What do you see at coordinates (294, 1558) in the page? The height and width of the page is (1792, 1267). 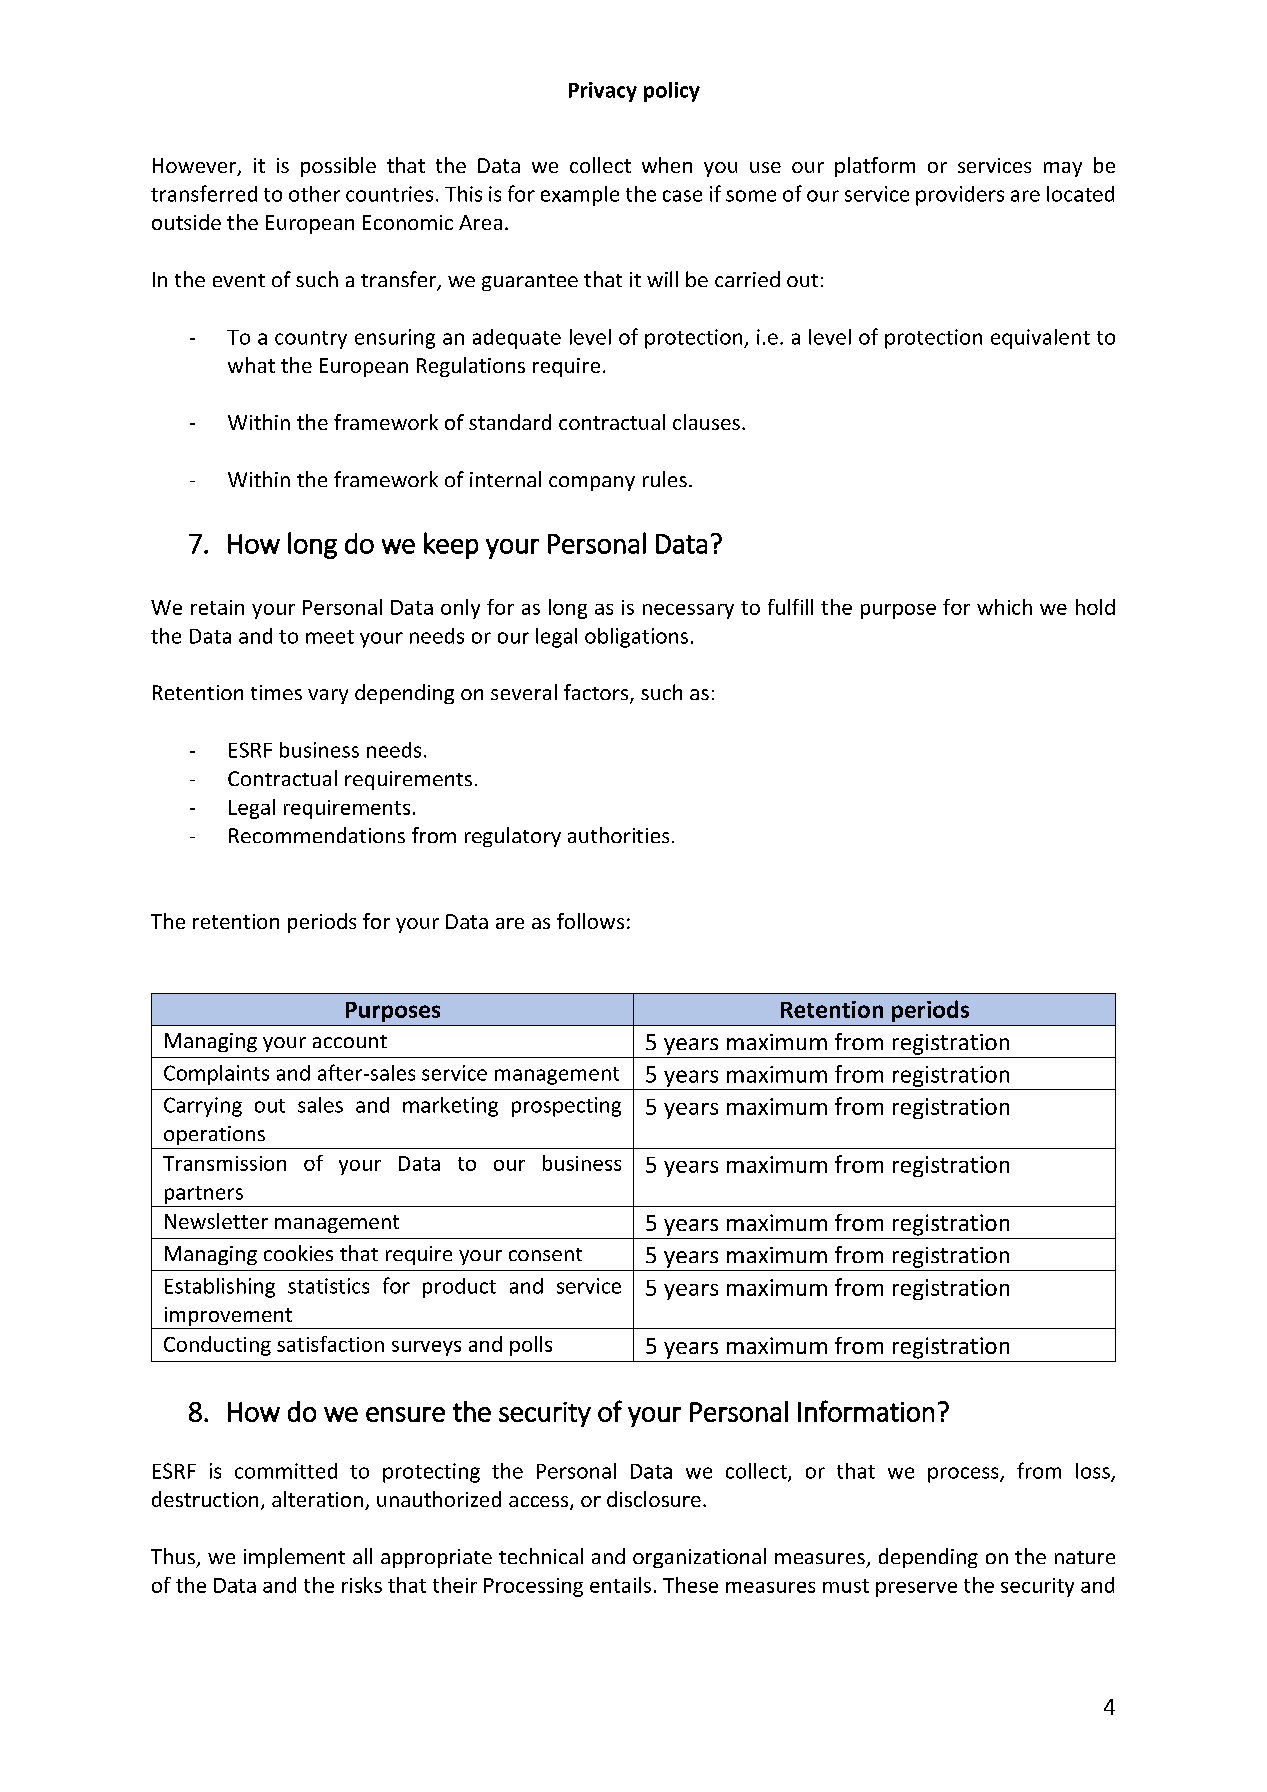 I see `implement` at bounding box center [294, 1558].
